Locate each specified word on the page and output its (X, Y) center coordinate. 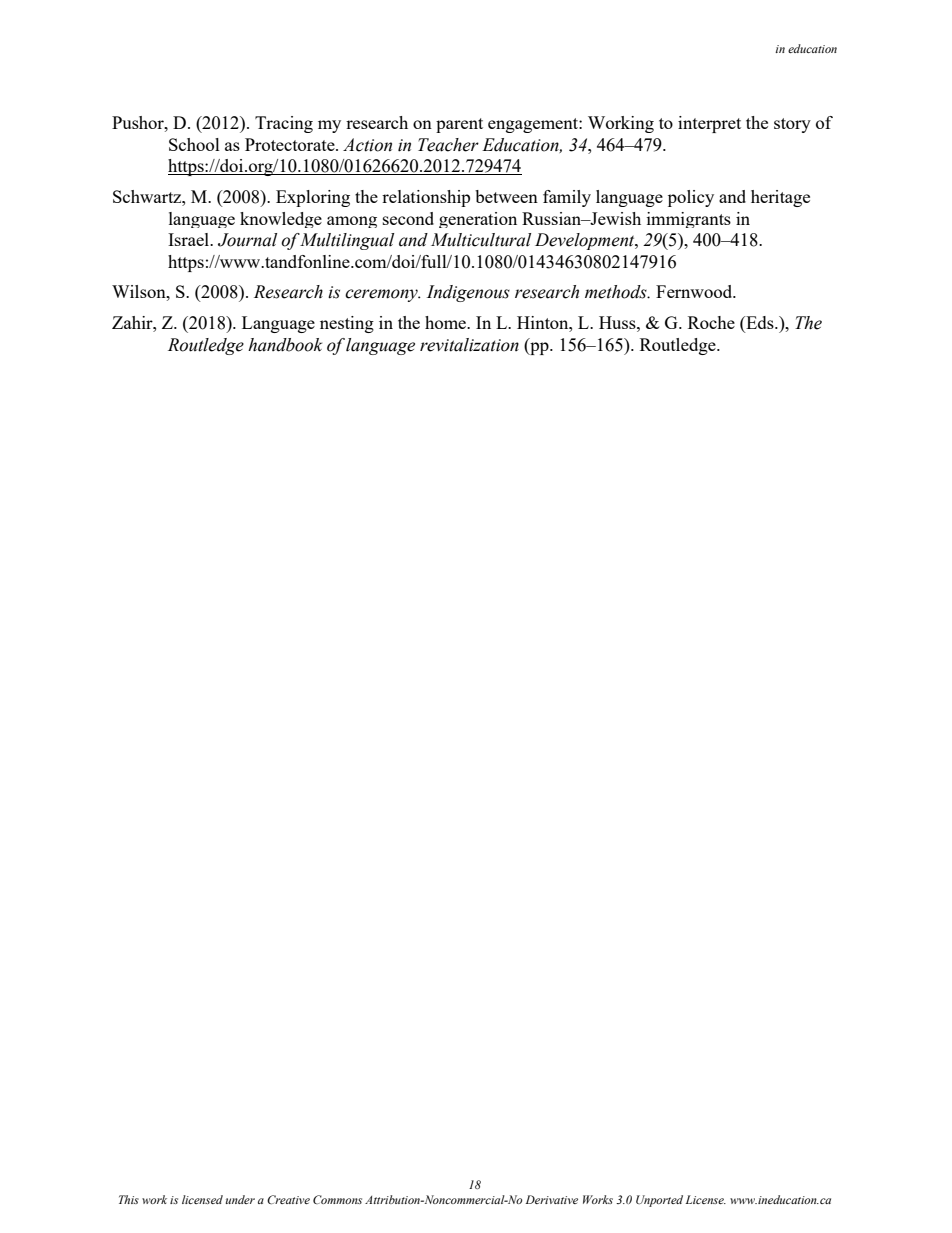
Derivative (552, 1199)
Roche (711, 322)
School (194, 144)
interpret (709, 124)
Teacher (448, 145)
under (240, 1199)
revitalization (469, 345)
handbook (285, 345)
